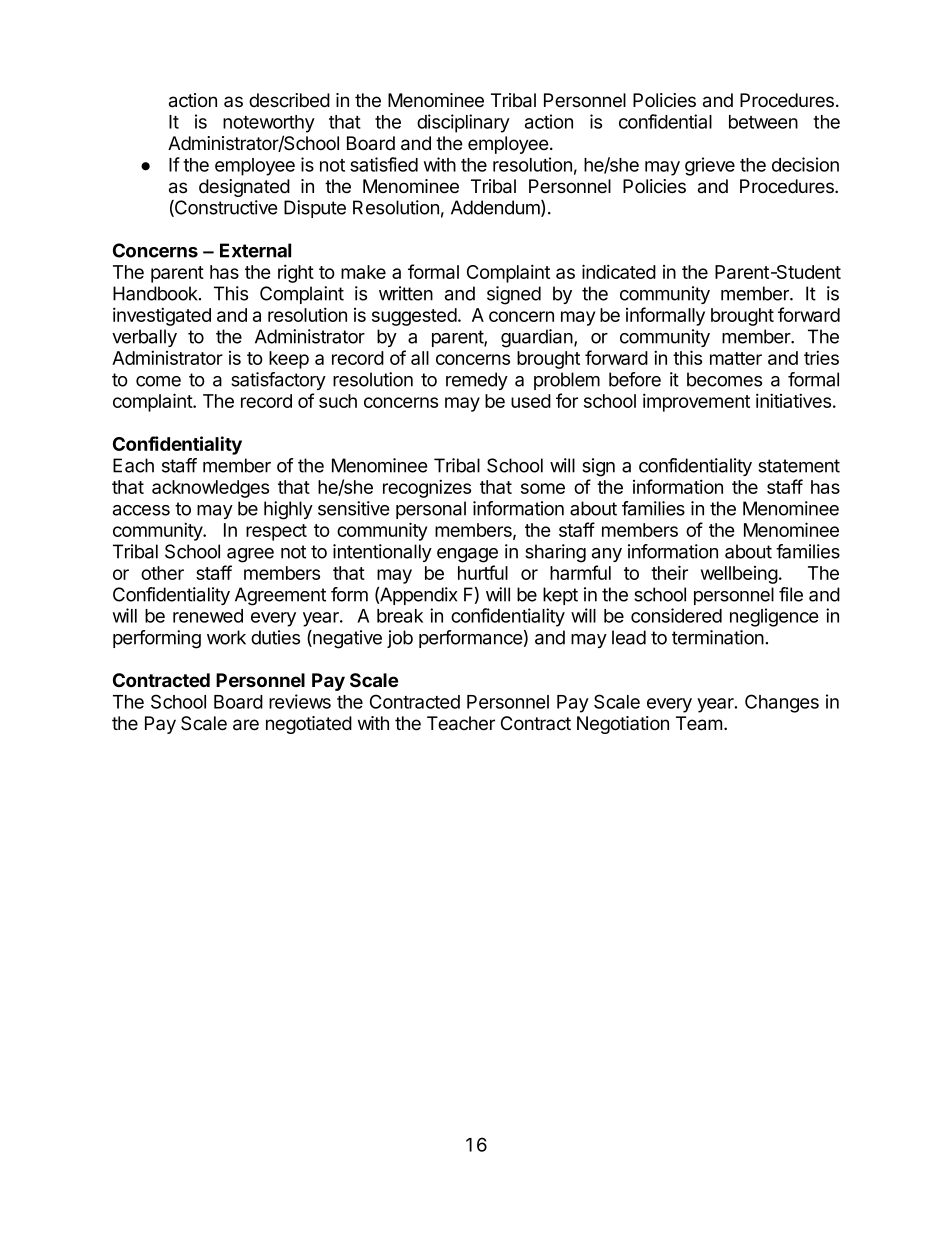  What do you see at coordinates (463, 123) in the screenshot?
I see `disciplinary` at bounding box center [463, 123].
